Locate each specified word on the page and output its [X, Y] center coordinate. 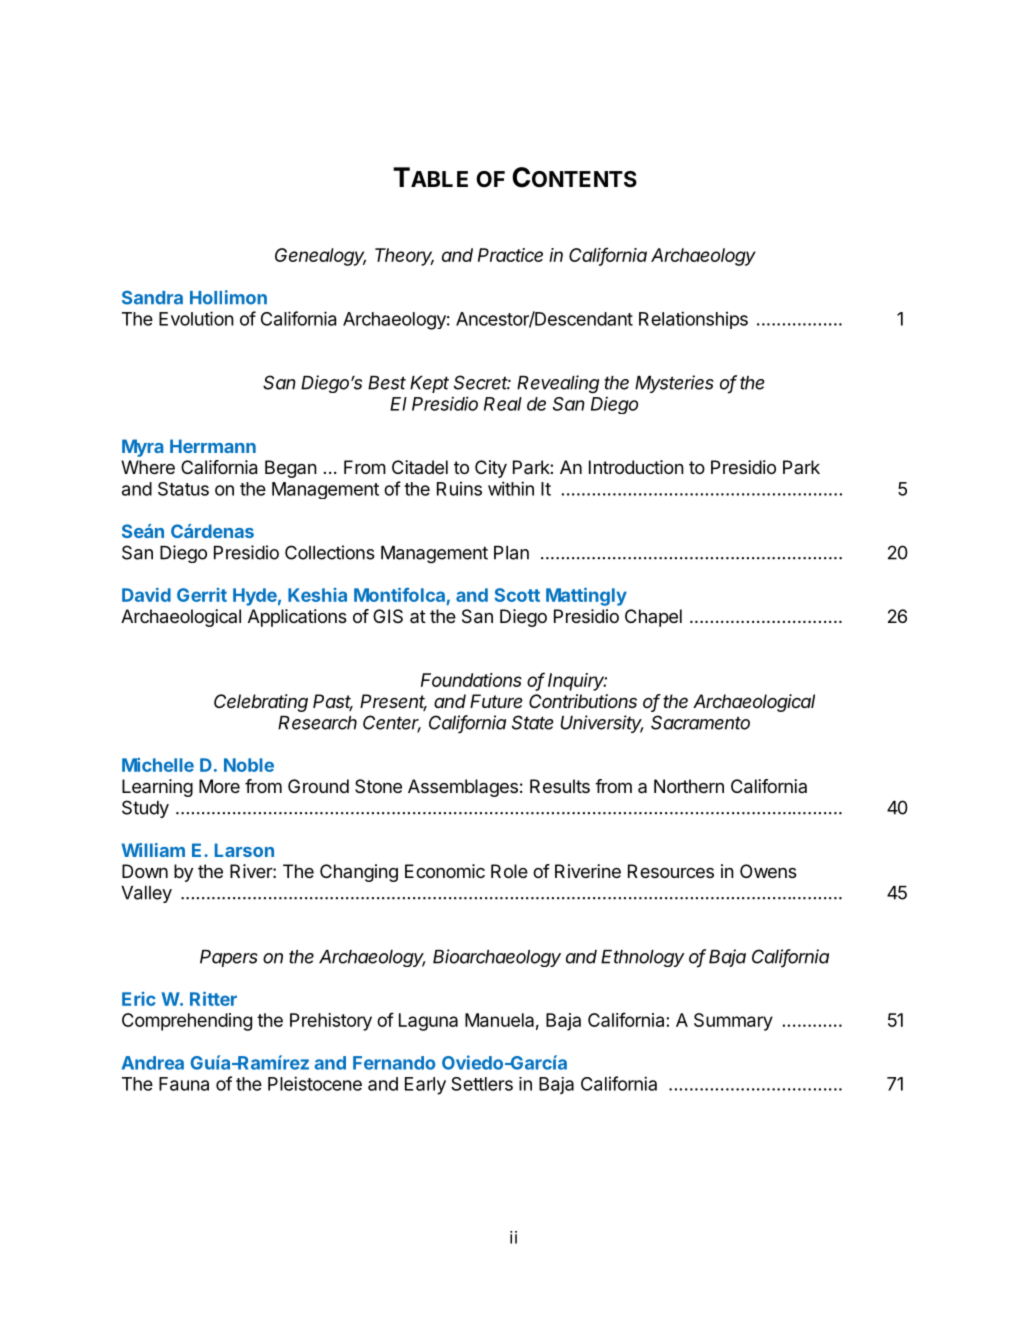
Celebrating [261, 703]
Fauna [184, 1084]
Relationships [693, 320]
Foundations [471, 680]
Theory [404, 257]
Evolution [196, 318]
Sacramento [700, 722]
